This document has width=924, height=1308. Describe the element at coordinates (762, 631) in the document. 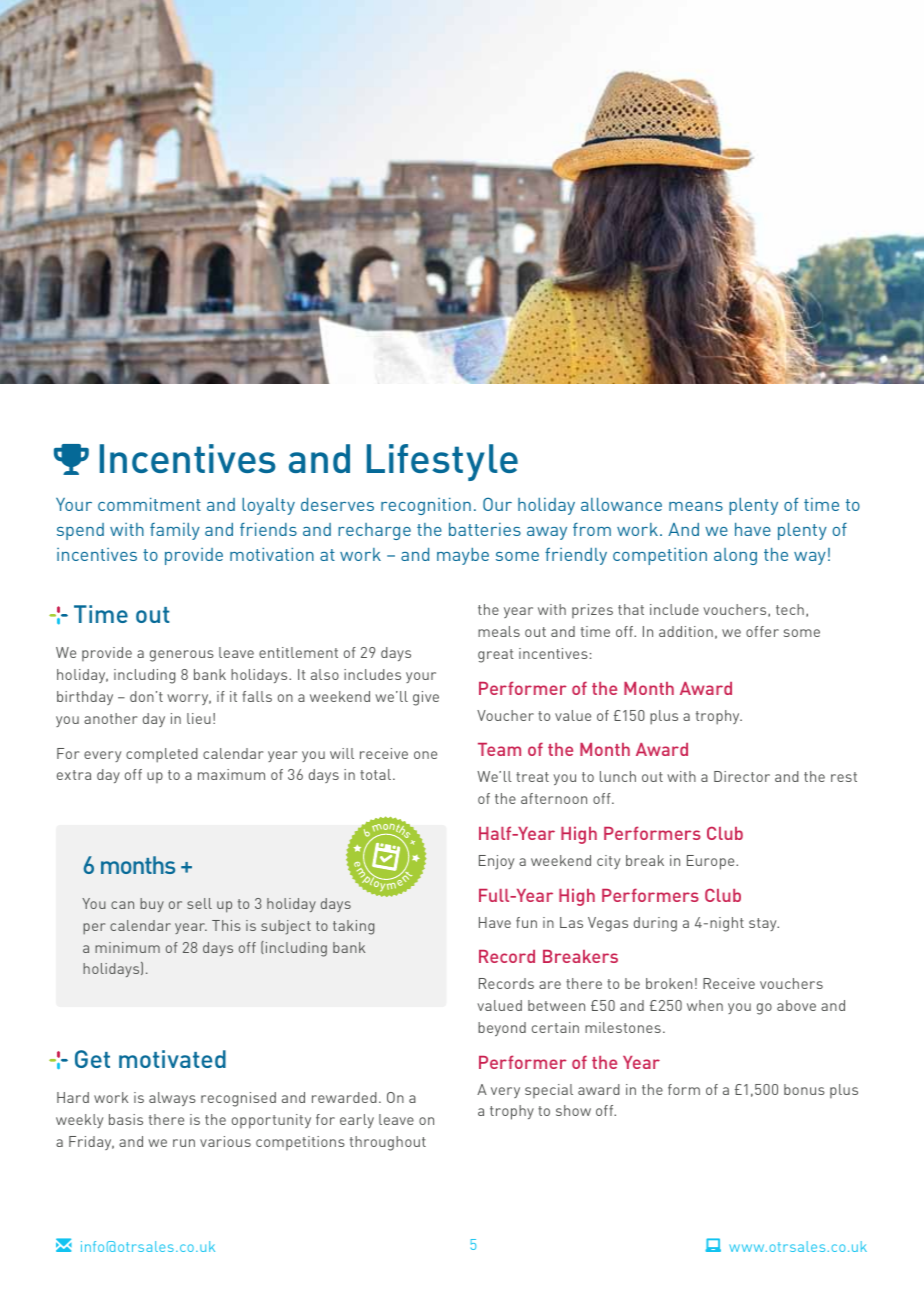

I see `offer` at that location.
